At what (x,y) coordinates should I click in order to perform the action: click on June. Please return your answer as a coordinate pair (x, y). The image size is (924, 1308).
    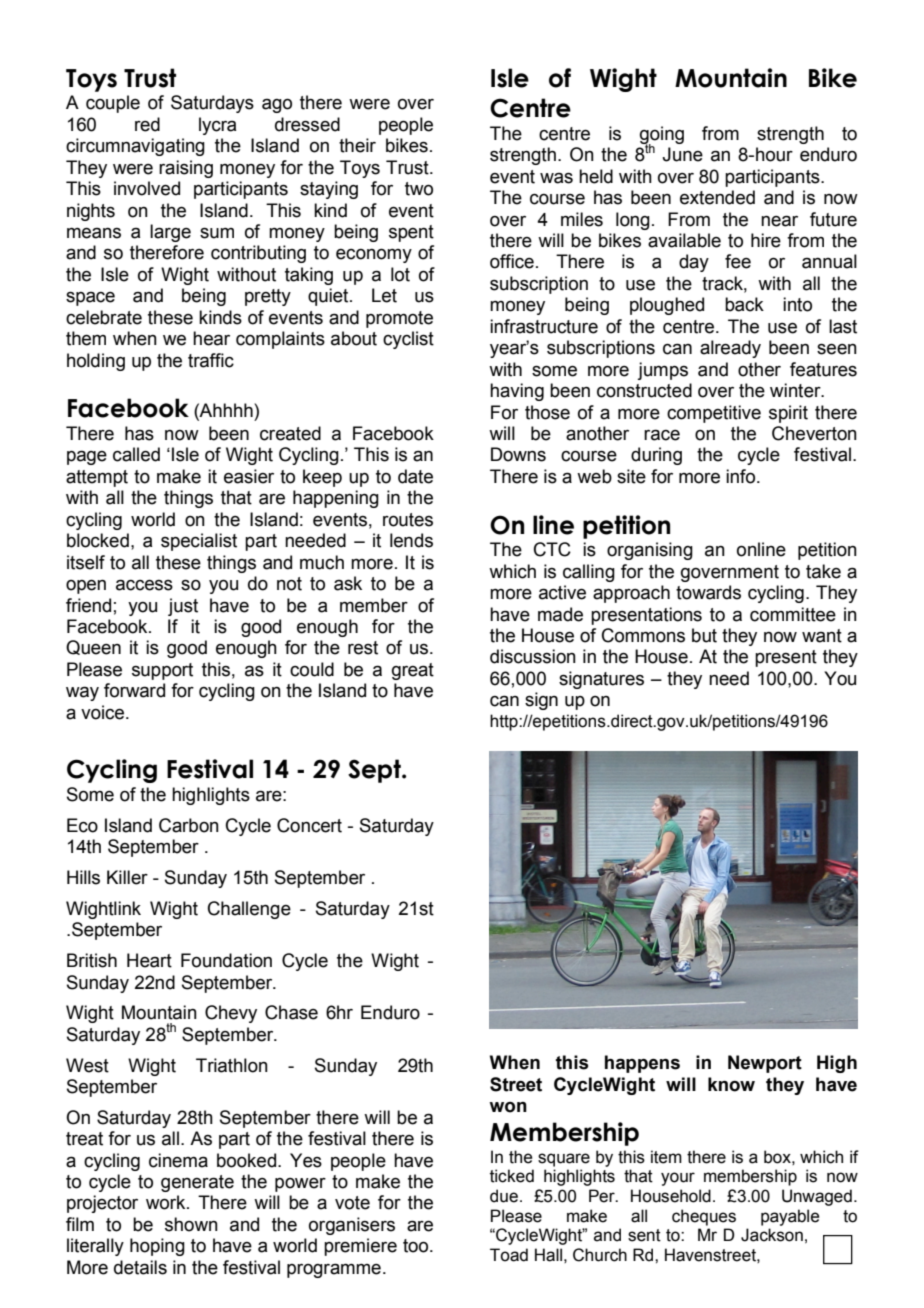
    Looking at the image, I should click on (682, 154).
